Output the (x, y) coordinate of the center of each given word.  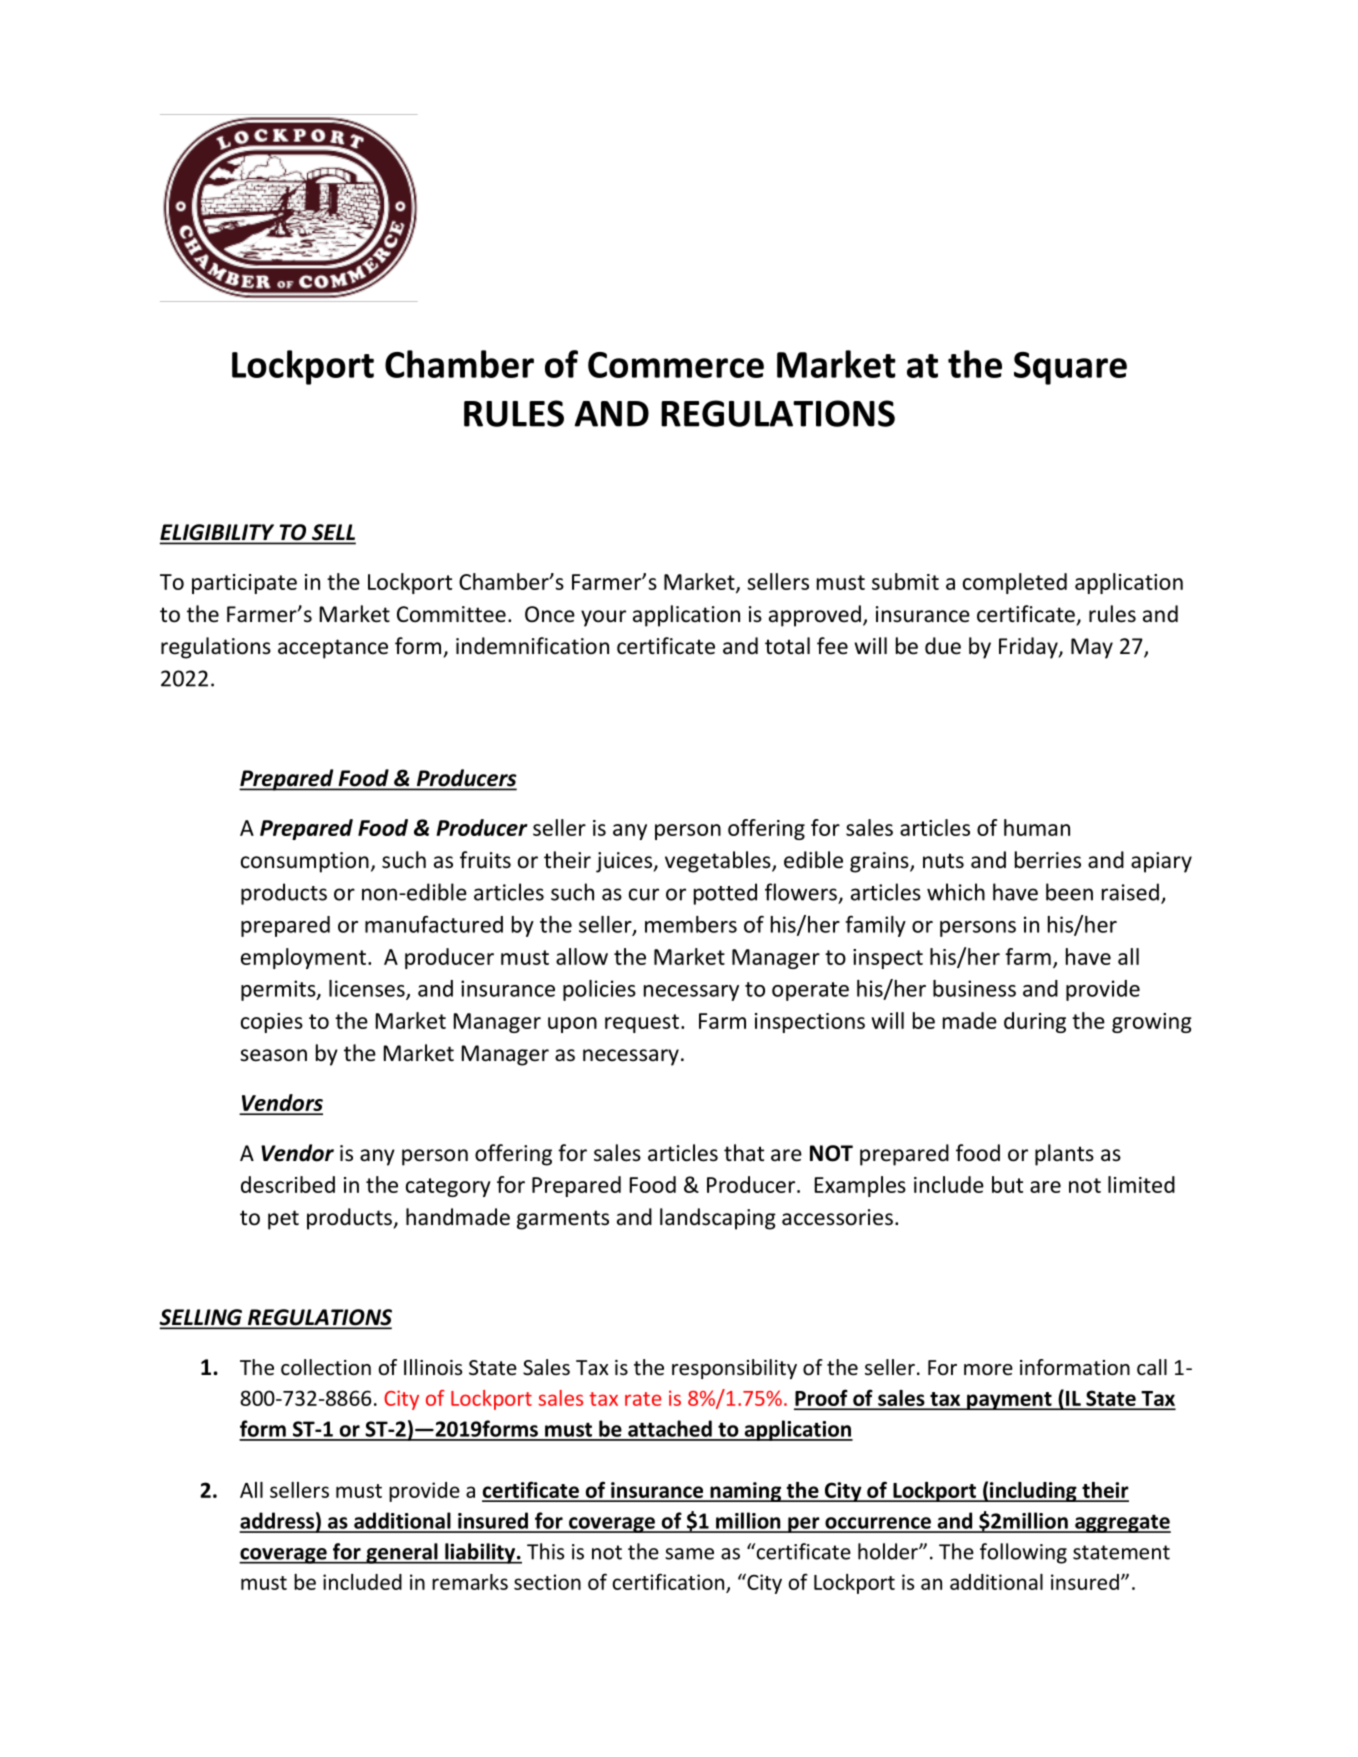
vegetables (719, 862)
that (744, 1152)
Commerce (676, 365)
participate (244, 584)
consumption (305, 862)
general (402, 1553)
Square (1070, 368)
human (1037, 827)
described (288, 1184)
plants (1064, 1155)
